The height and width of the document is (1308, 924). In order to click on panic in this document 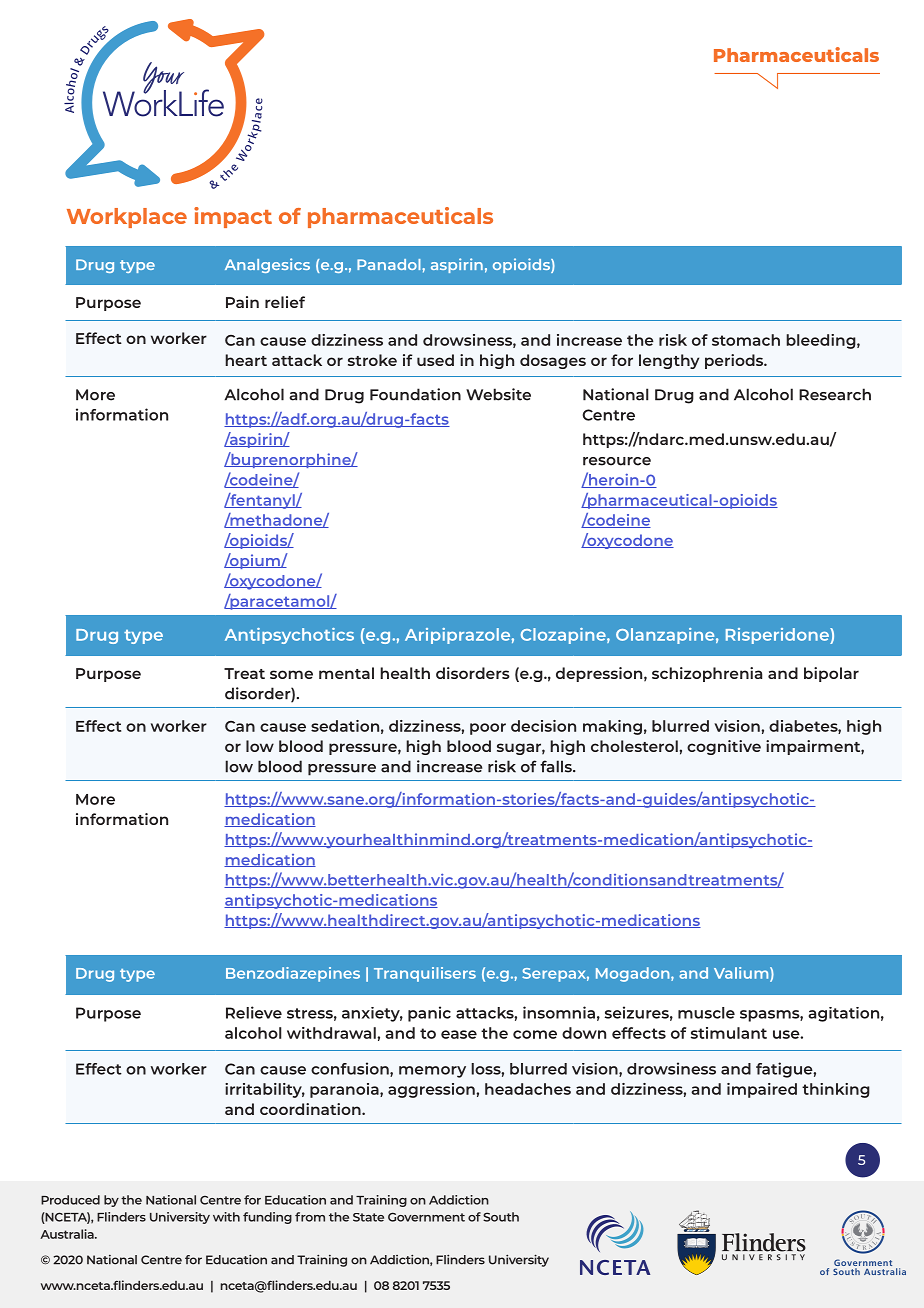, I will do `click(429, 1014)`.
